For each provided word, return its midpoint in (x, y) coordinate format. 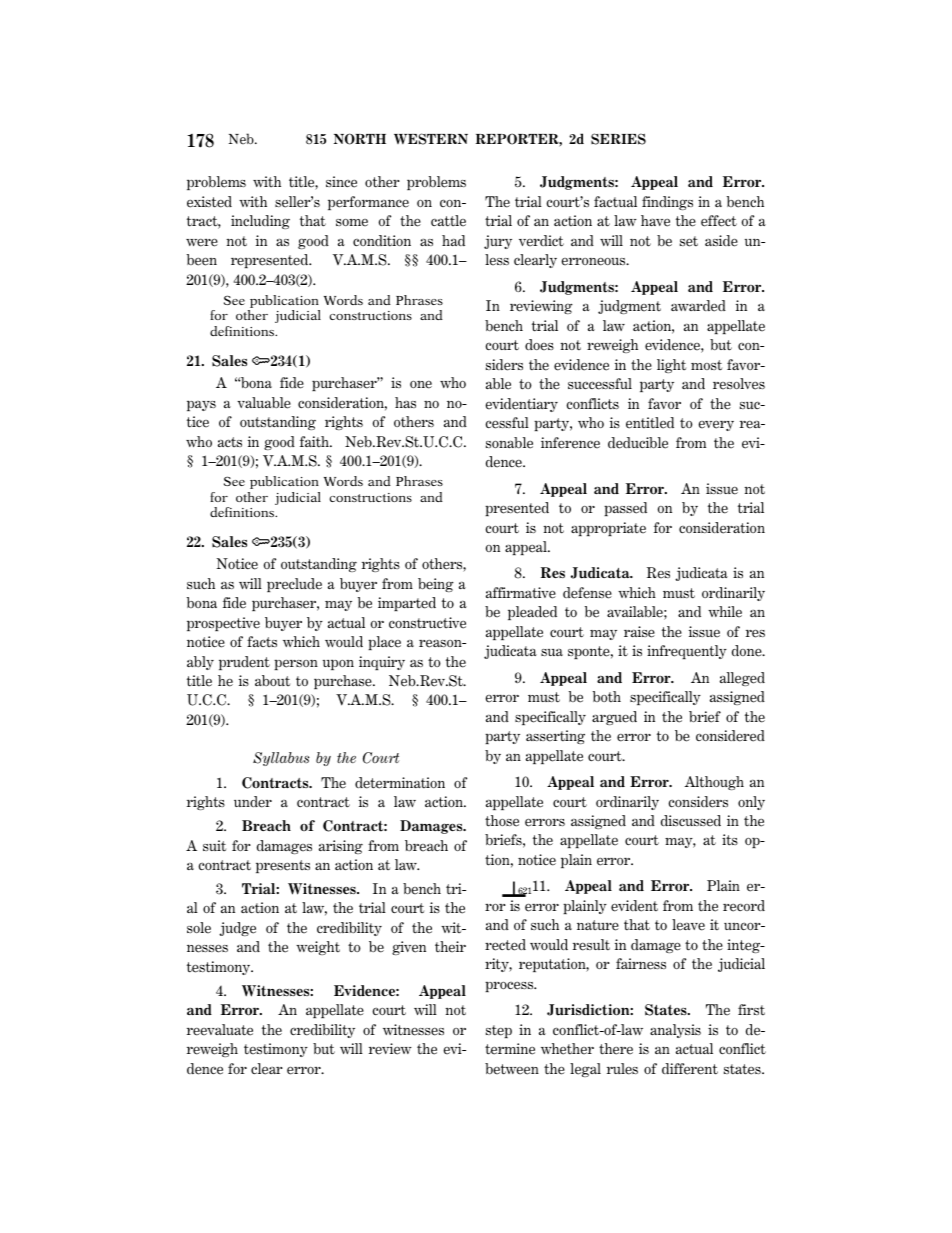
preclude (294, 585)
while (725, 612)
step (499, 1031)
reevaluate (220, 1030)
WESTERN (431, 139)
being (436, 585)
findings (667, 203)
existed (209, 202)
